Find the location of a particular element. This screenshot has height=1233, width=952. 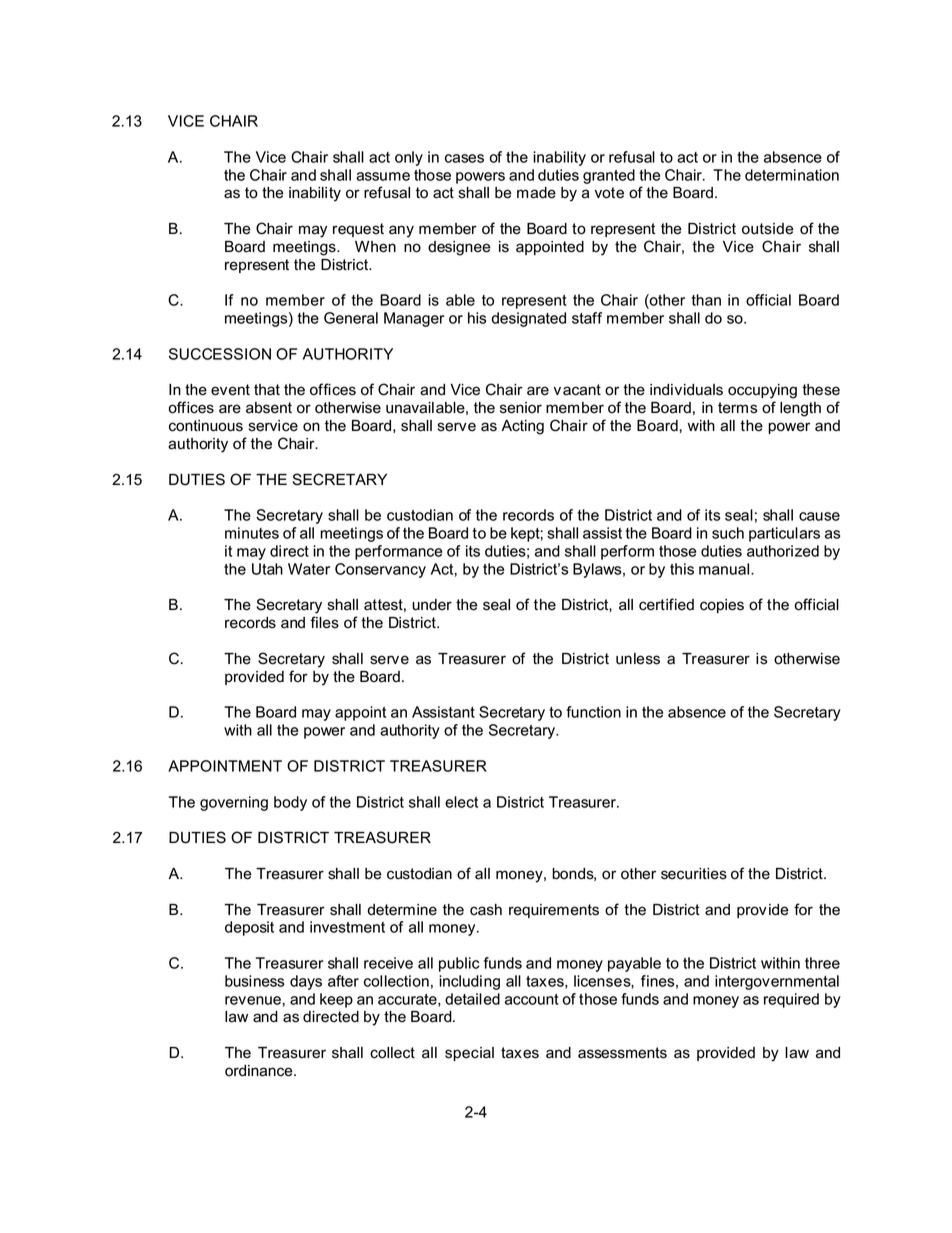

securities is located at coordinates (694, 874).
